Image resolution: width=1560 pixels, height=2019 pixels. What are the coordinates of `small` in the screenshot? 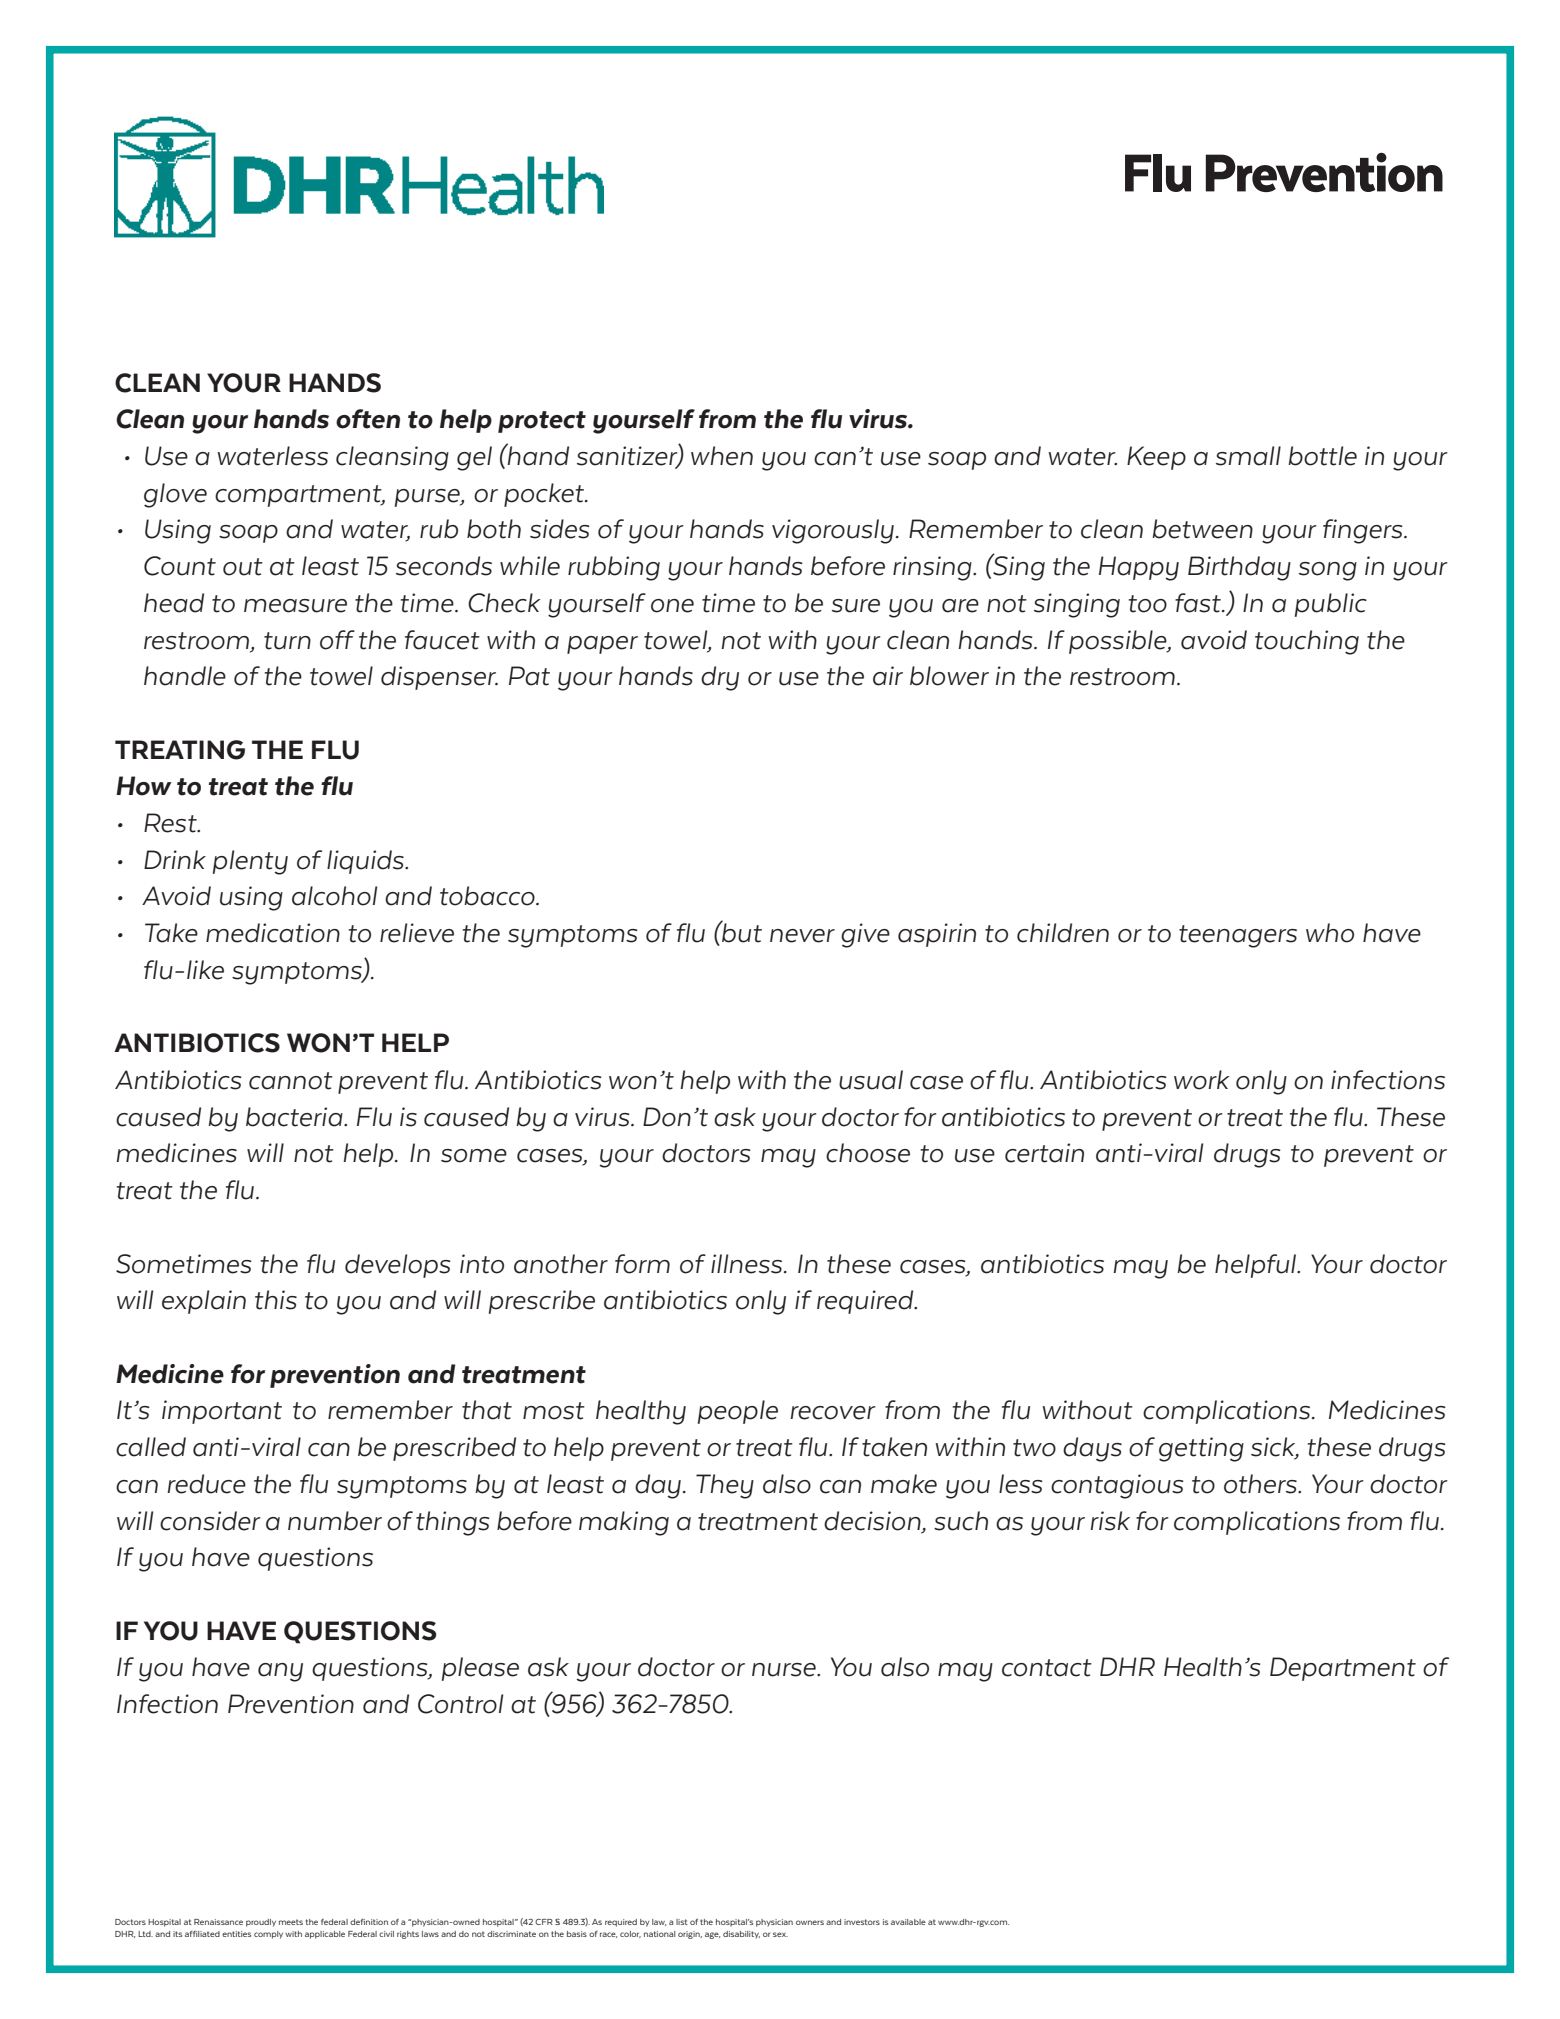 It's located at (1248, 456).
